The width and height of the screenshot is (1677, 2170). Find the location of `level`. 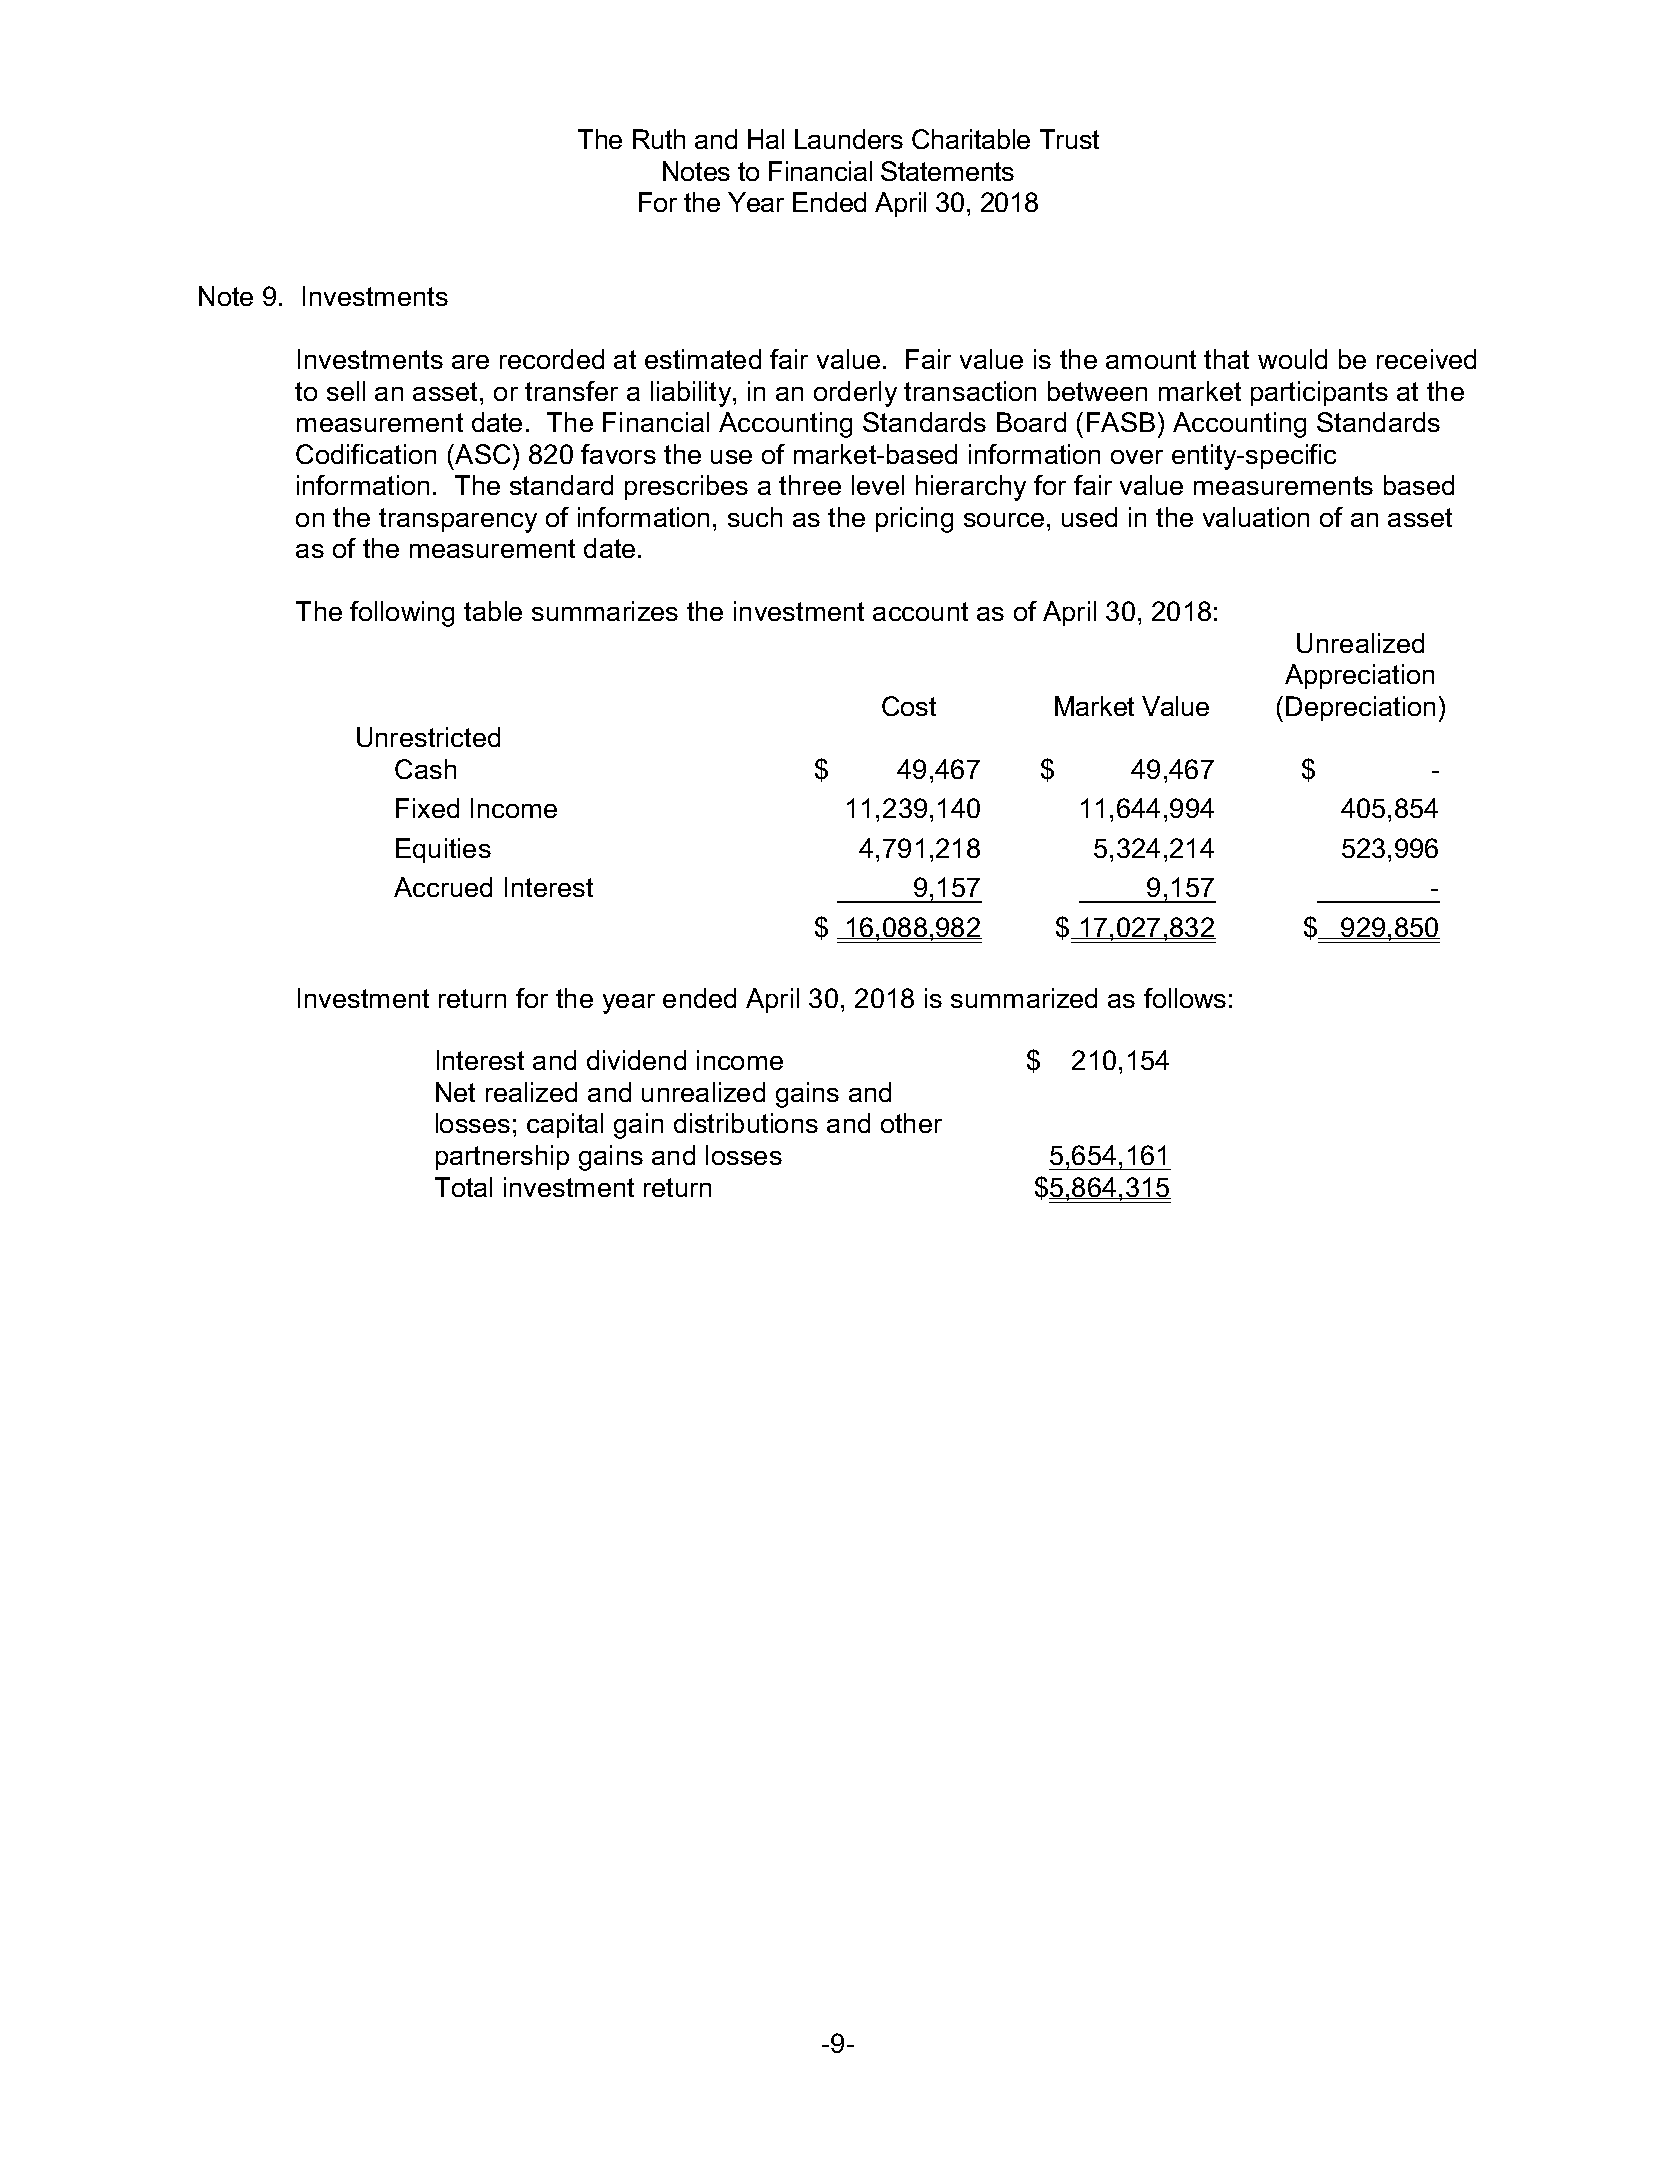

level is located at coordinates (878, 485).
